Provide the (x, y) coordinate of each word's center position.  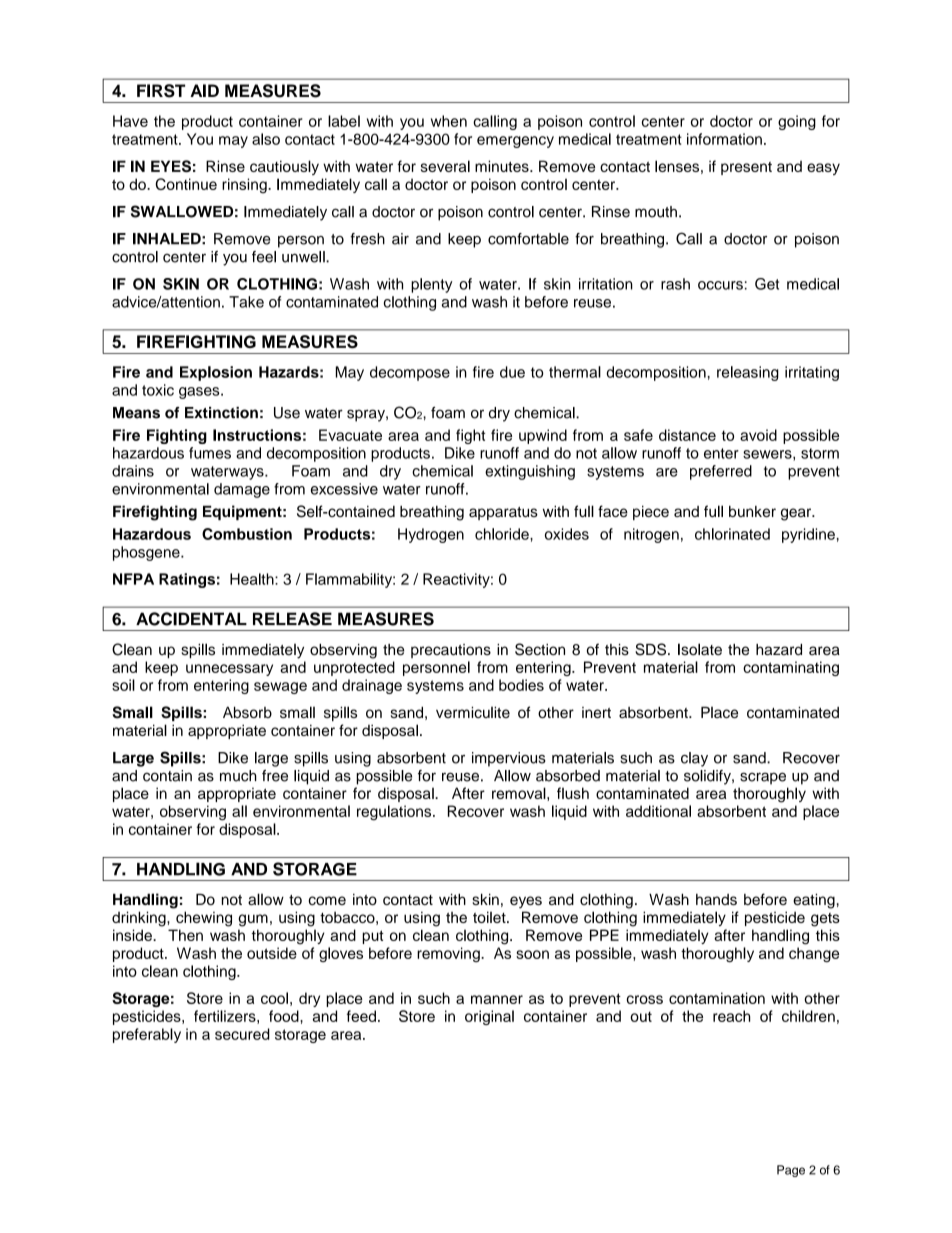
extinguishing (530, 472)
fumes (210, 453)
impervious (509, 759)
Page (791, 1171)
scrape (763, 778)
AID (204, 90)
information (724, 139)
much (238, 776)
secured (242, 1034)
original (489, 1017)
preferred (721, 472)
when (449, 121)
